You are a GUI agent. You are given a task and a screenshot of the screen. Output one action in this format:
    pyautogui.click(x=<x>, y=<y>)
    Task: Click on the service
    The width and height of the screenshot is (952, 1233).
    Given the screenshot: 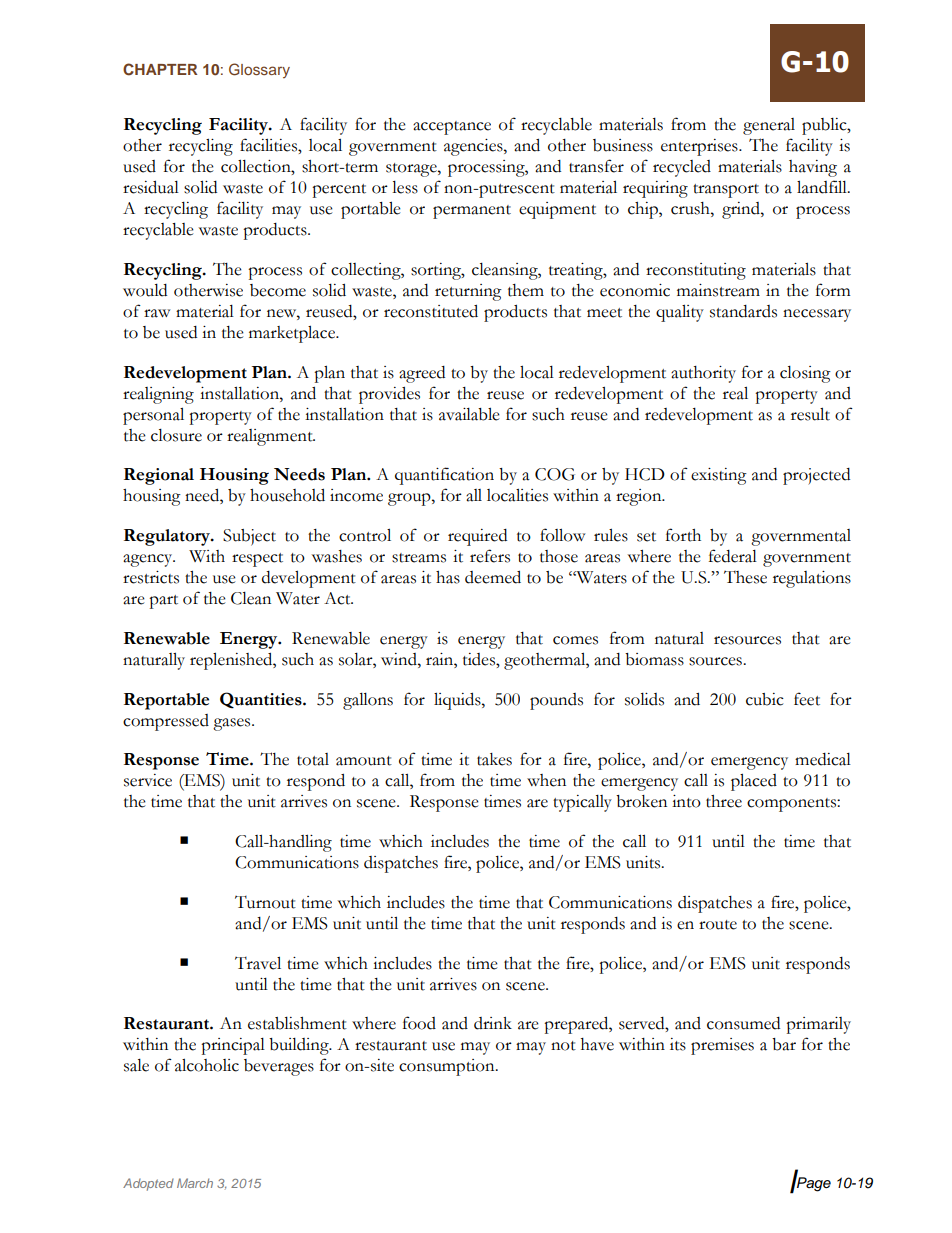 What is the action you would take?
    pyautogui.click(x=148, y=780)
